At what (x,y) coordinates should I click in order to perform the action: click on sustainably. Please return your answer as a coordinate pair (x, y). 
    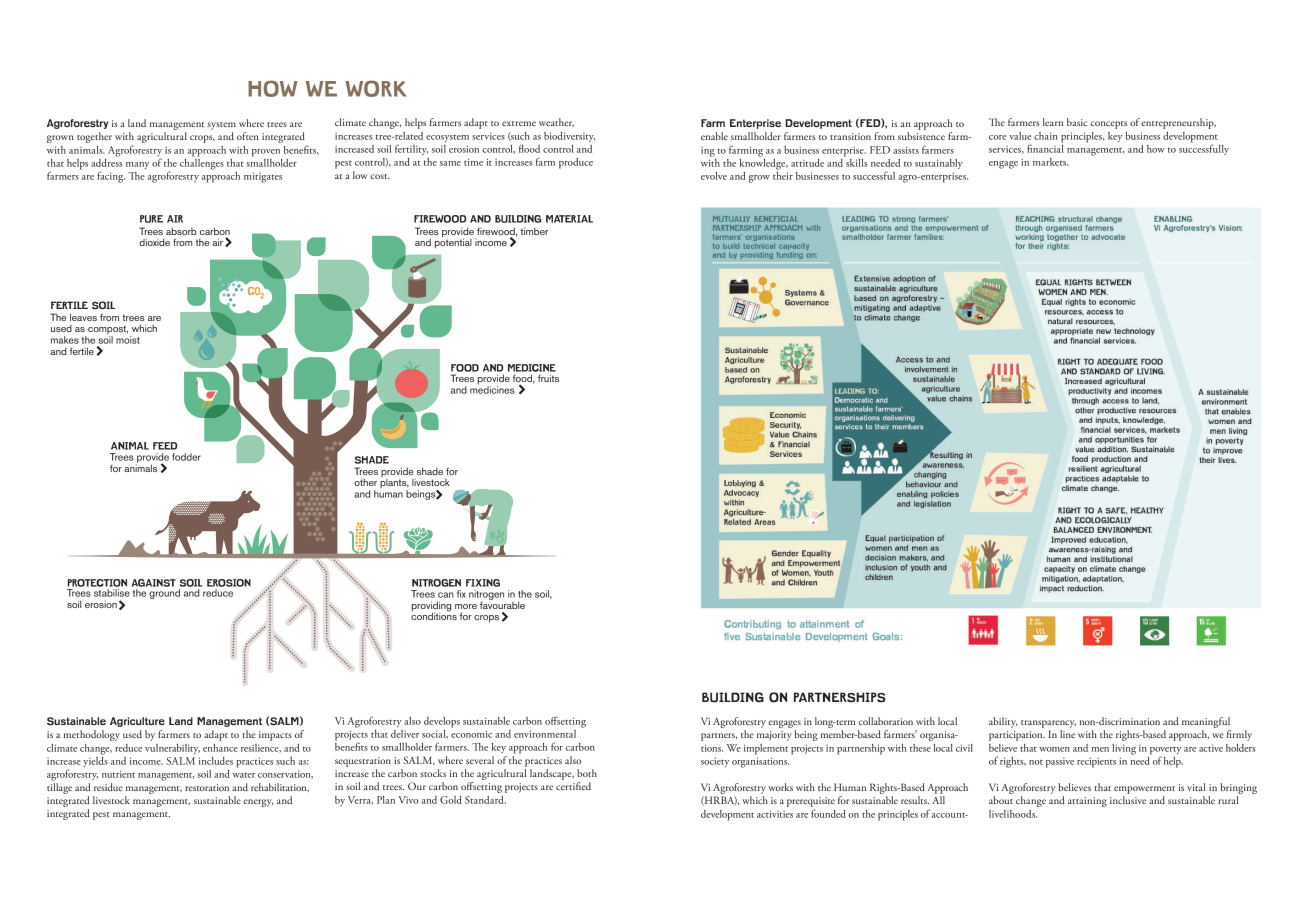
    Looking at the image, I should click on (939, 164).
